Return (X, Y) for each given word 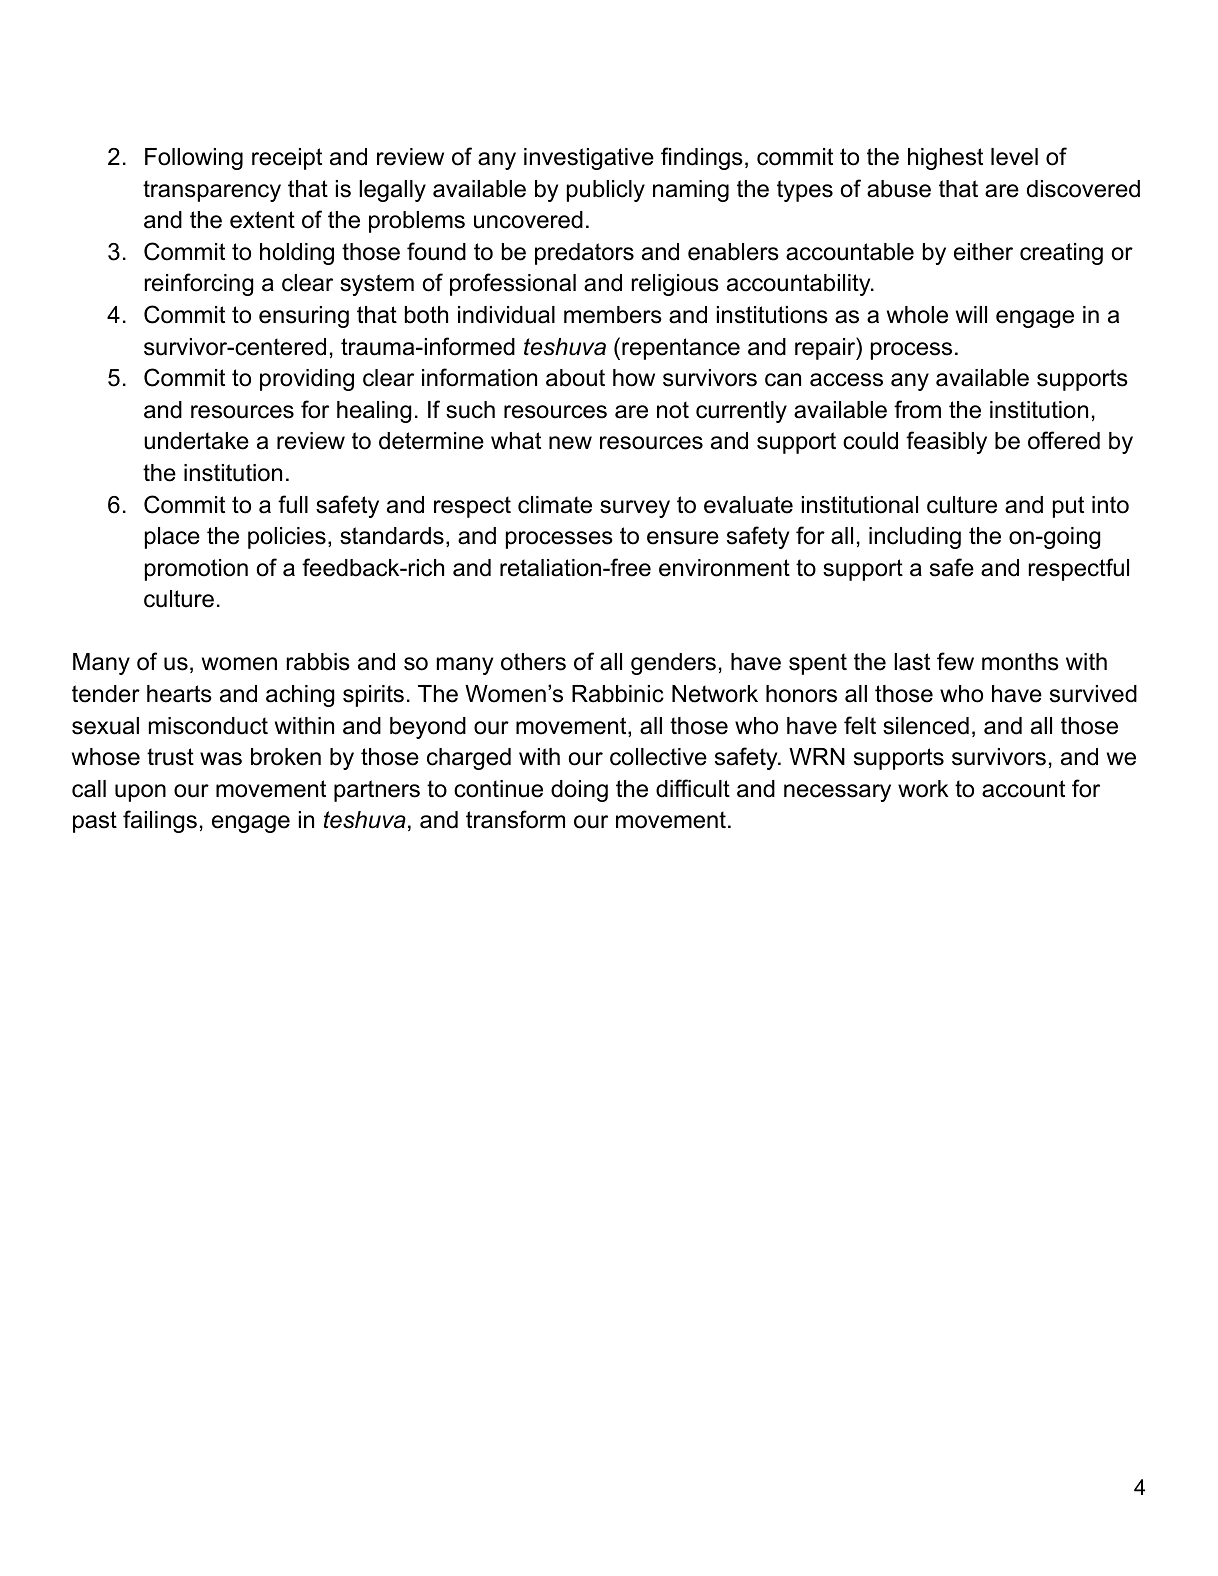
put (1068, 507)
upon (140, 793)
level (1014, 157)
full (293, 504)
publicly (606, 191)
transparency (212, 191)
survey (635, 509)
